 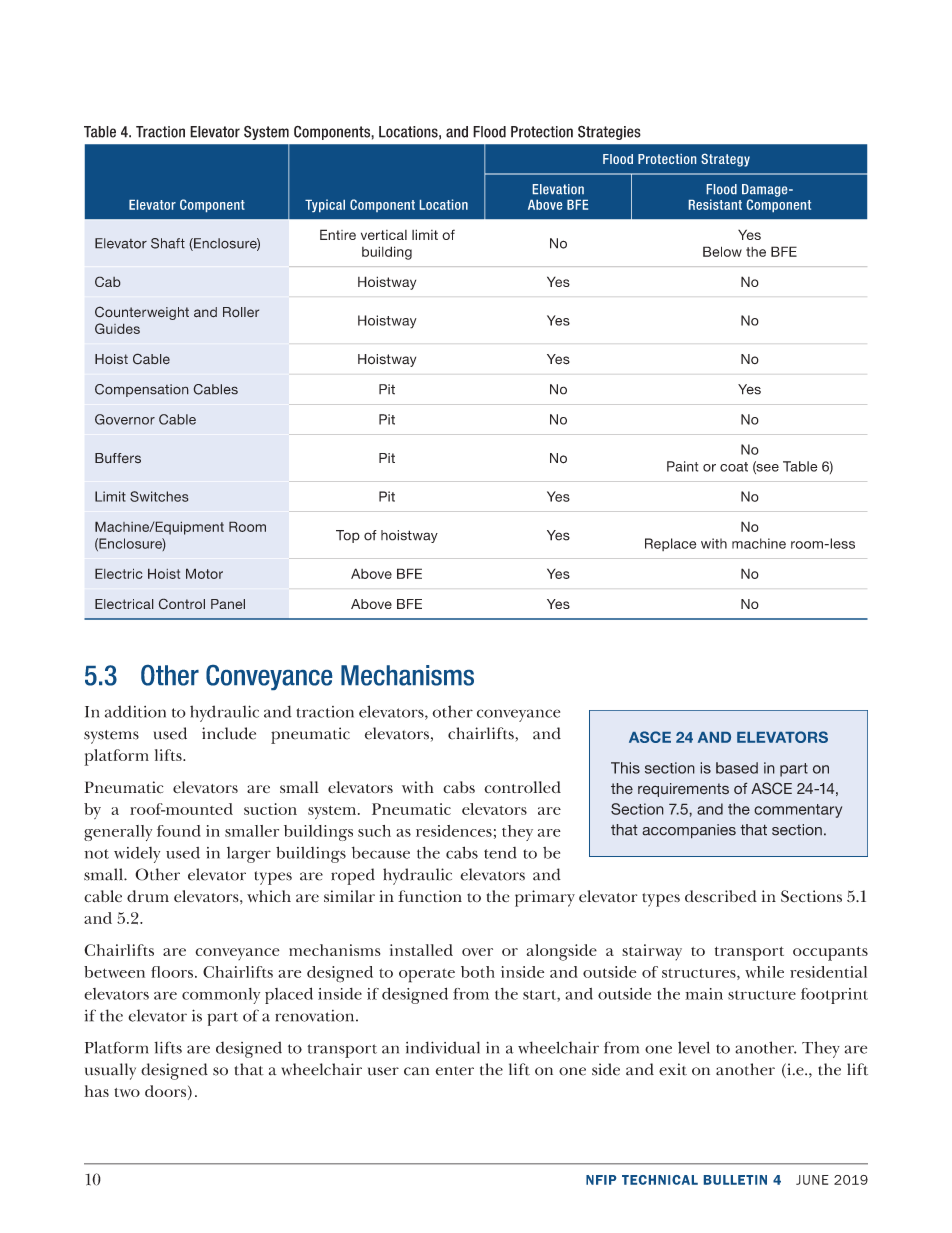 What do you see at coordinates (558, 189) in the page?
I see `Elevation` at bounding box center [558, 189].
